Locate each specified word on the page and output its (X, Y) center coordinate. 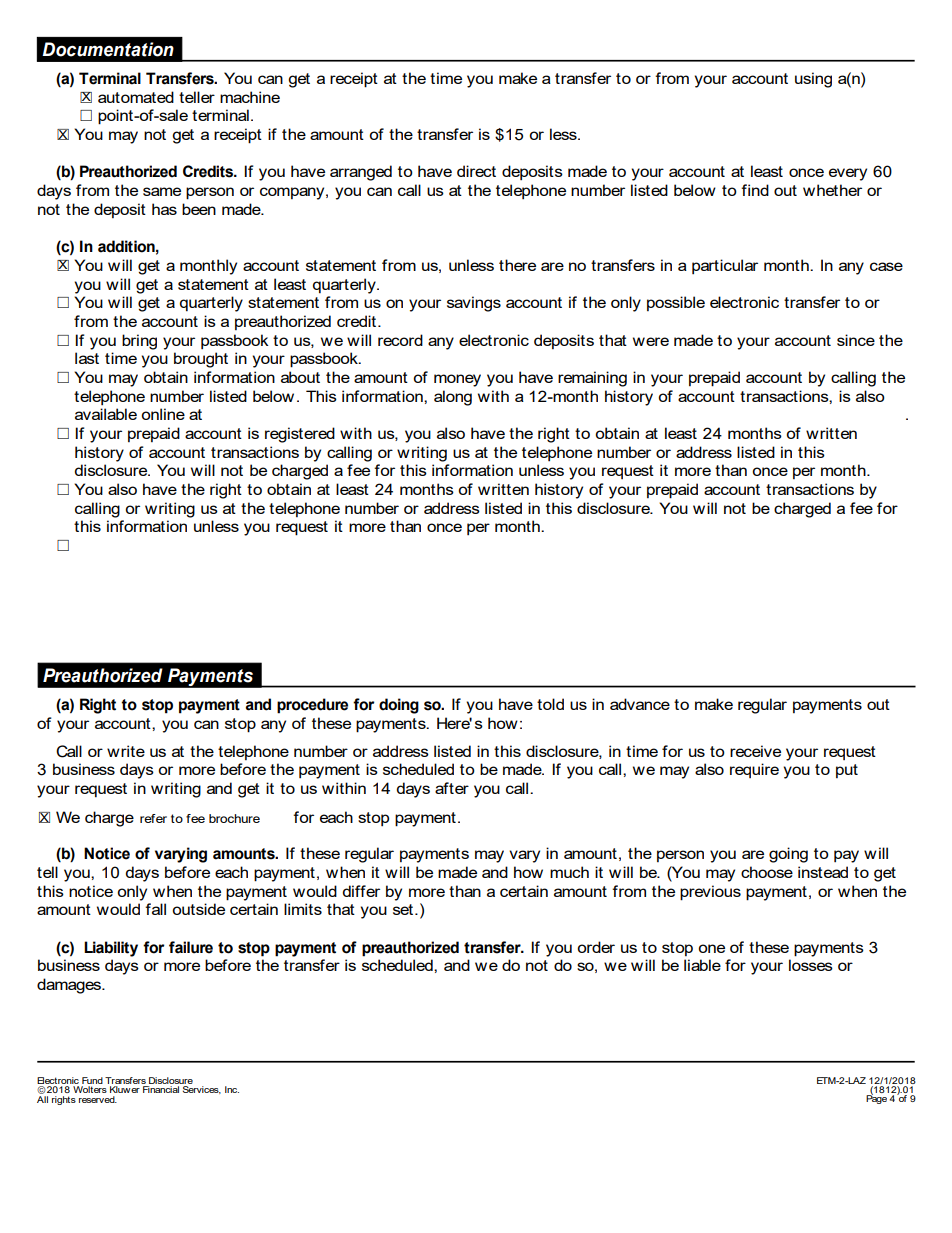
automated (136, 97)
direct (476, 171)
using (813, 80)
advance (640, 704)
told (550, 704)
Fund (92, 1080)
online (163, 414)
